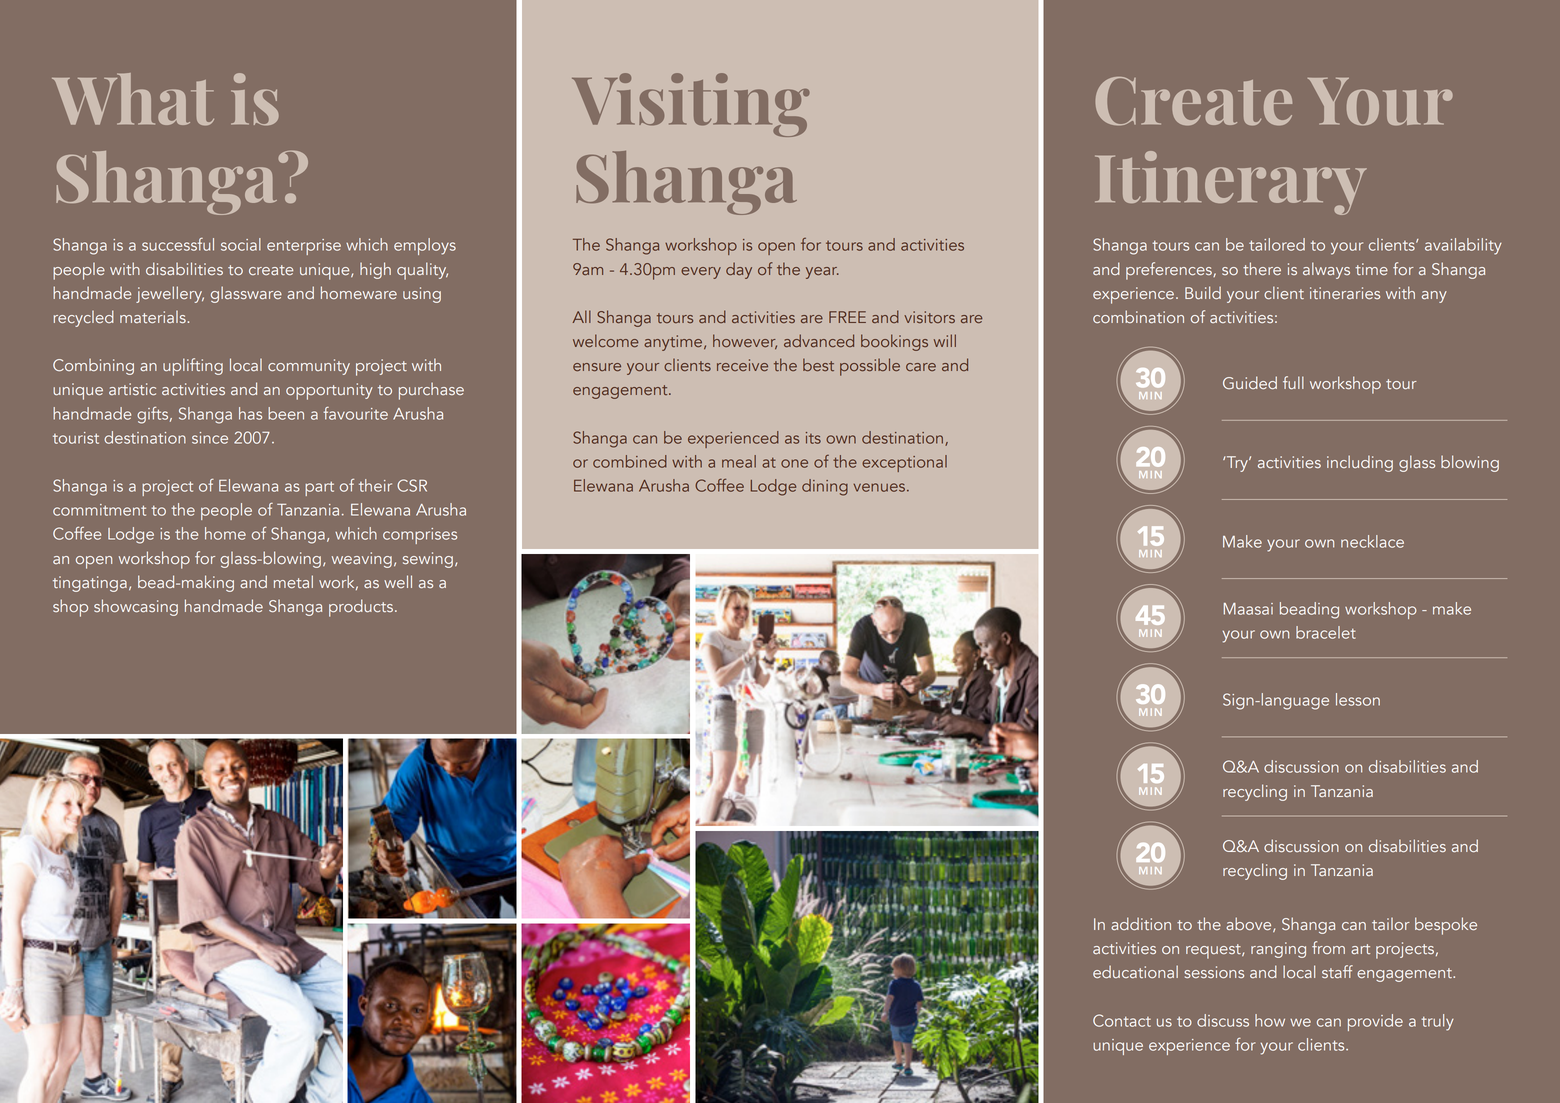  Describe the element at coordinates (825, 487) in the page. I see `dining` at that location.
